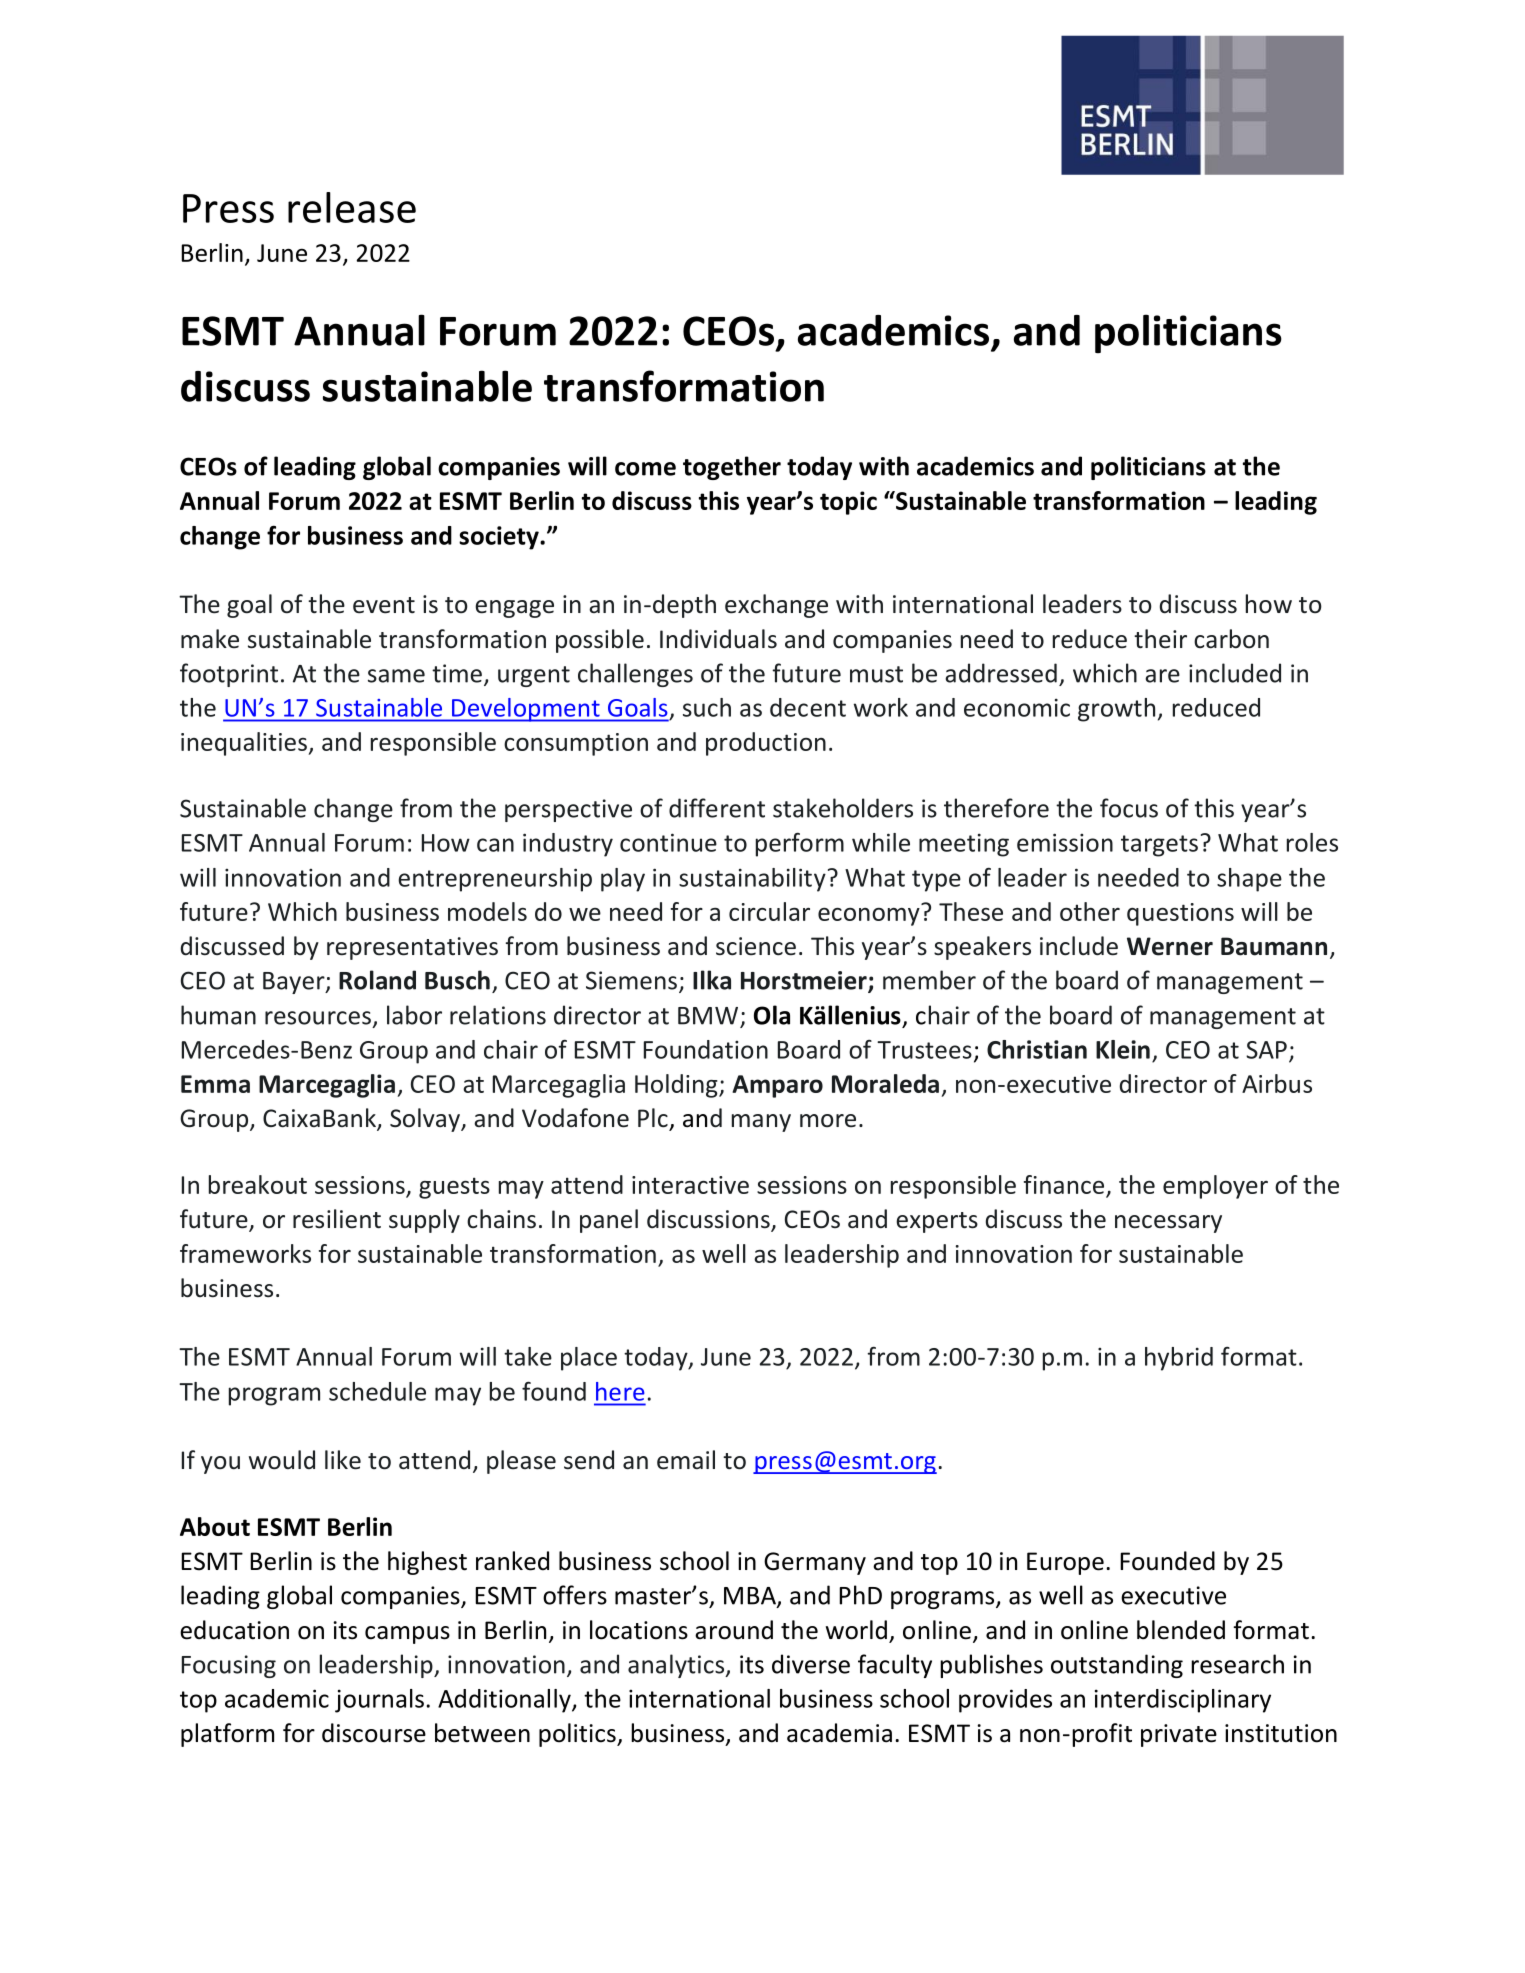  Describe the element at coordinates (352, 207) in the page. I see `release` at that location.
